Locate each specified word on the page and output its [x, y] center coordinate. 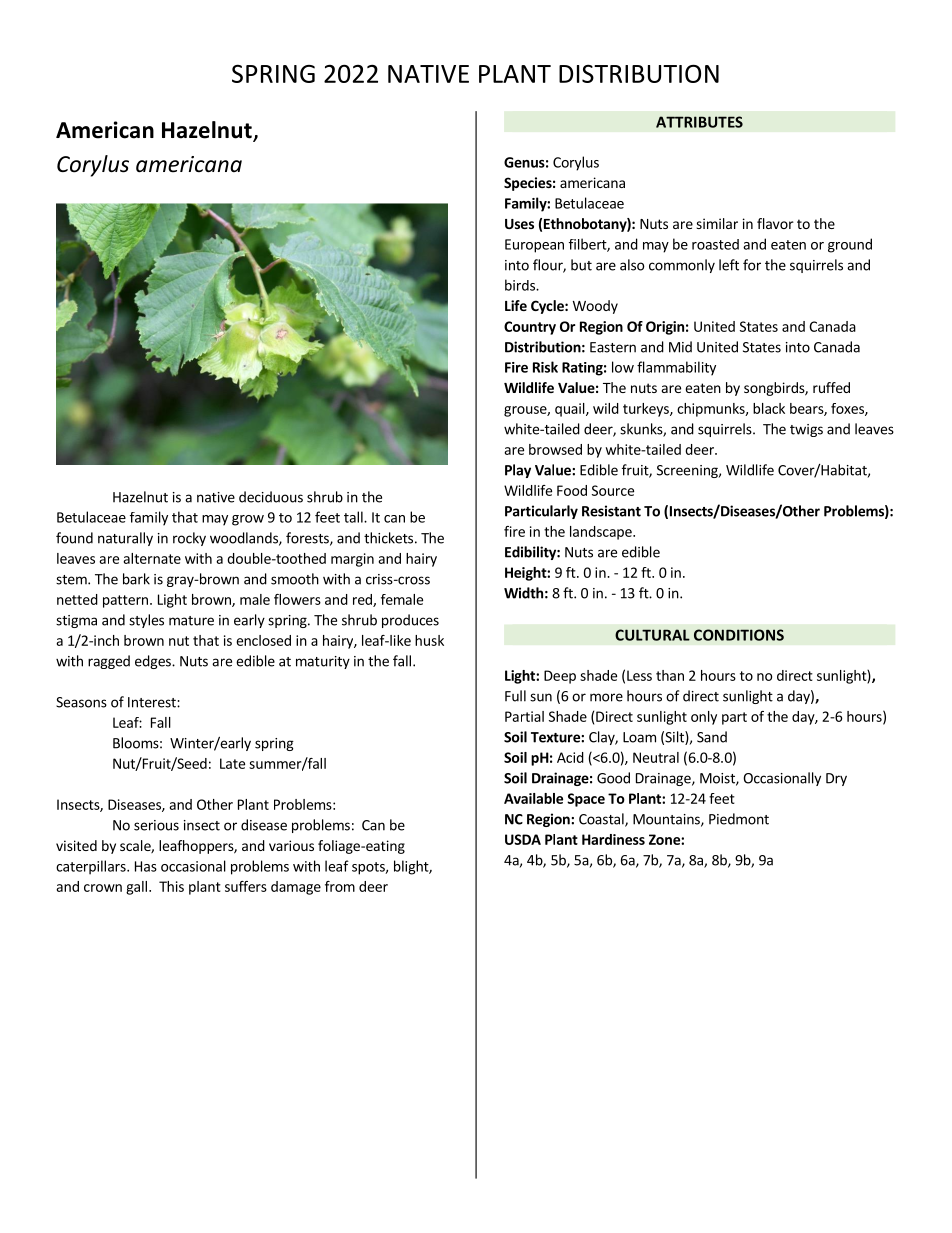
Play [518, 471]
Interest [153, 702]
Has [146, 866]
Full [515, 696]
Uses [519, 224]
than [670, 675]
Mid [680, 347]
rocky [189, 539]
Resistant [611, 511]
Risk [545, 367]
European [534, 246]
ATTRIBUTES [699, 122]
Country [530, 328]
